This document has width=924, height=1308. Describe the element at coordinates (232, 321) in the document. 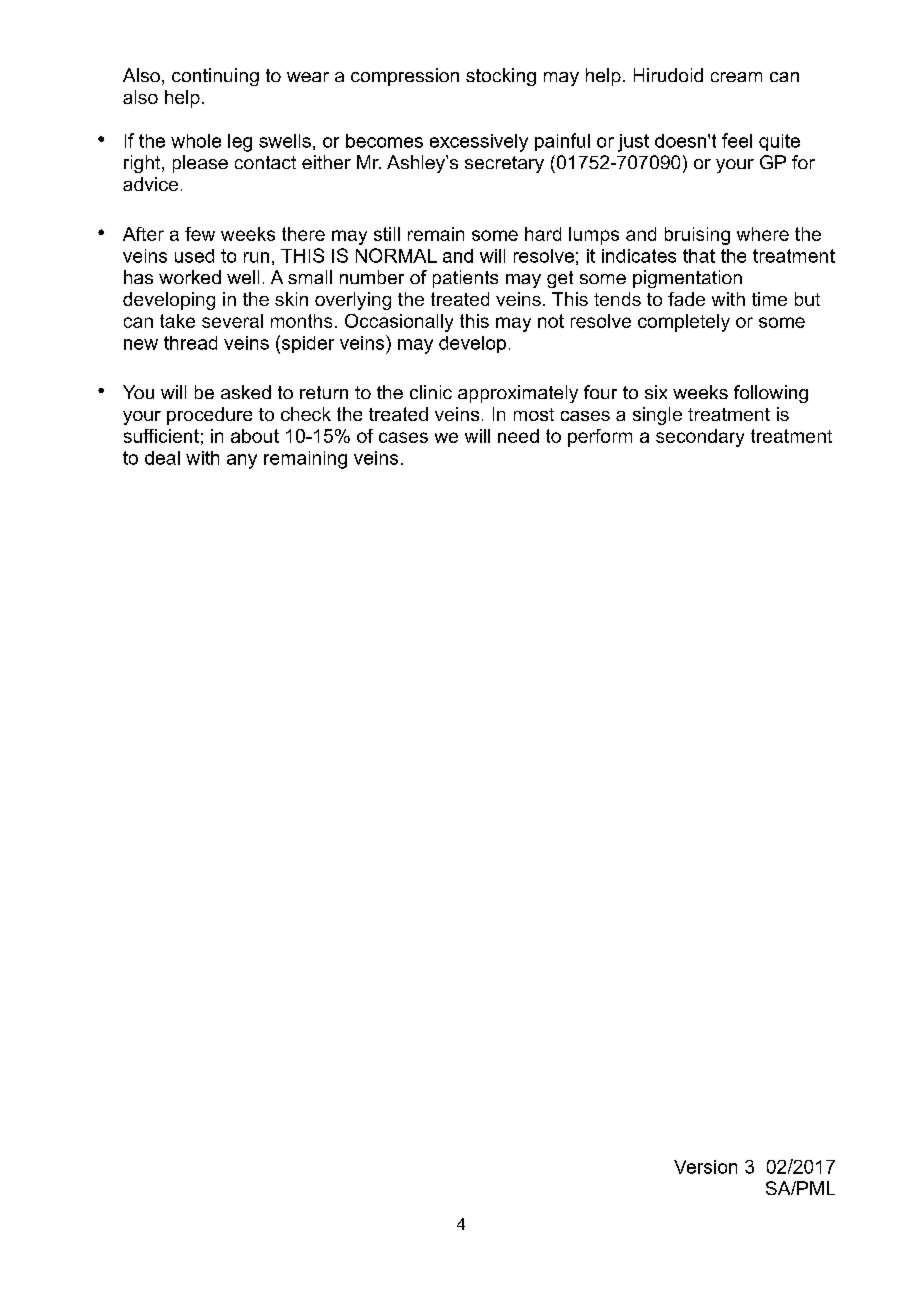

I see `several` at that location.
